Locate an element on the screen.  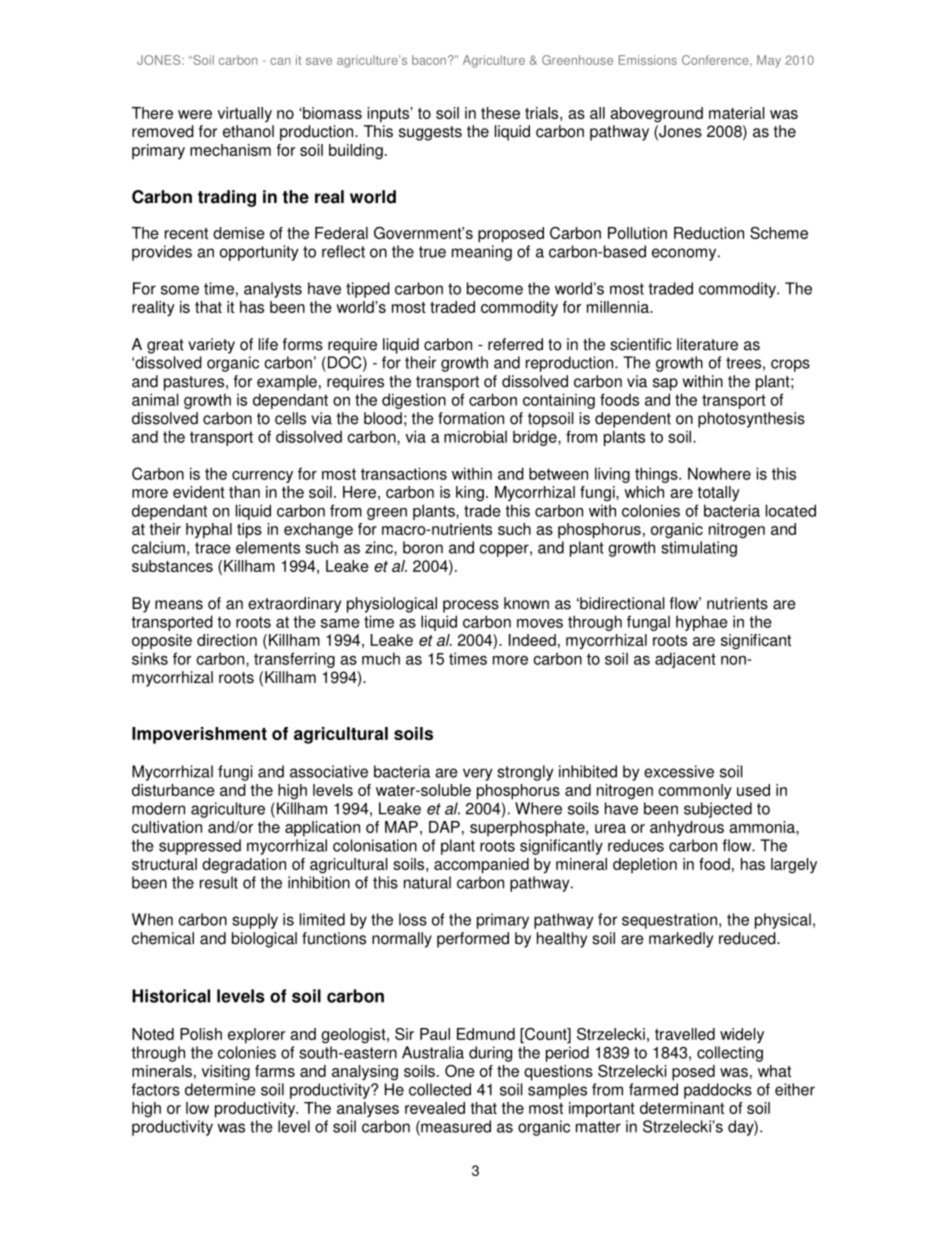
analysts is located at coordinates (273, 290).
